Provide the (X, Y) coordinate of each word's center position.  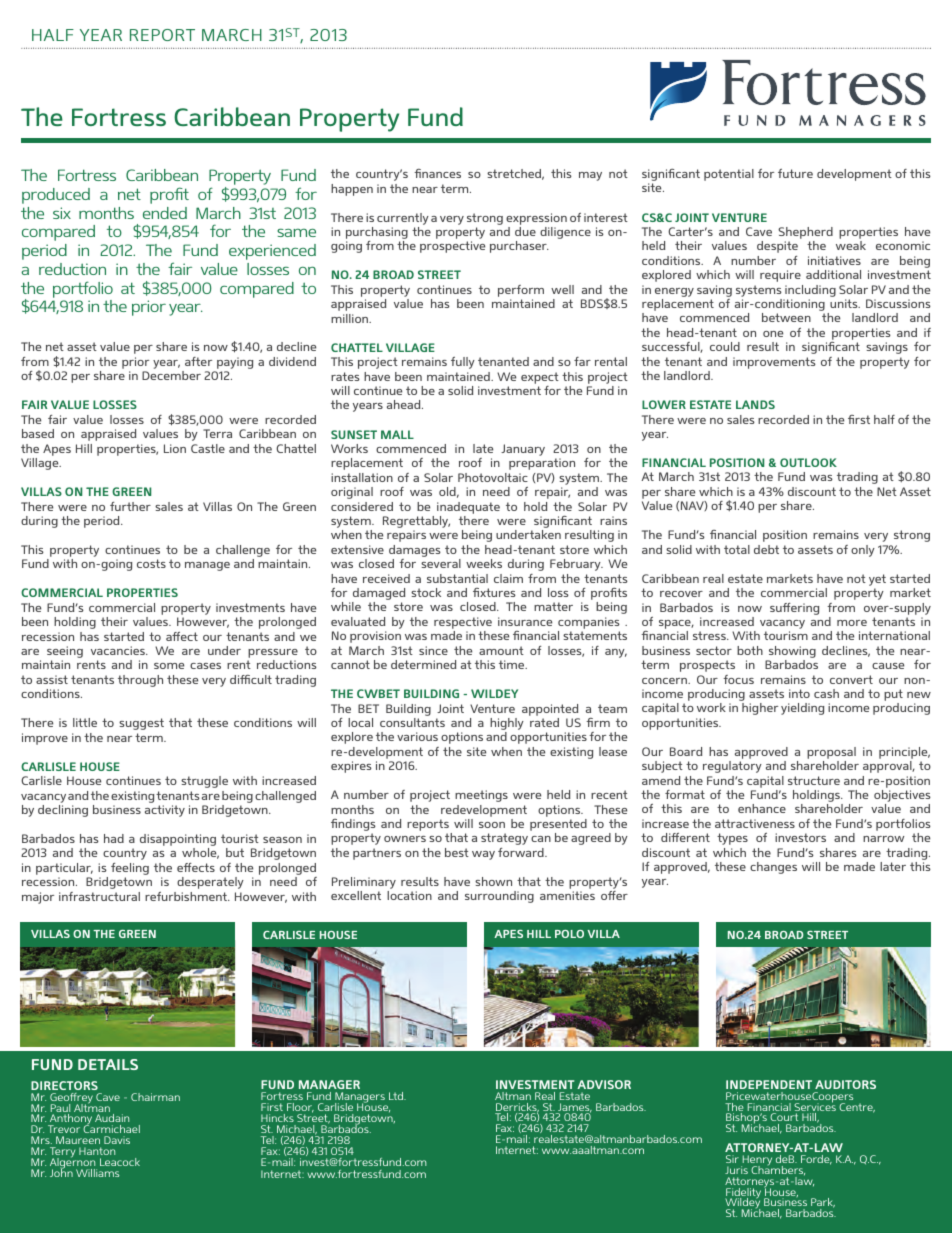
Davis (117, 1140)
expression (536, 219)
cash (826, 693)
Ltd (397, 1096)
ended (165, 213)
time (513, 664)
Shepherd (805, 234)
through (140, 681)
